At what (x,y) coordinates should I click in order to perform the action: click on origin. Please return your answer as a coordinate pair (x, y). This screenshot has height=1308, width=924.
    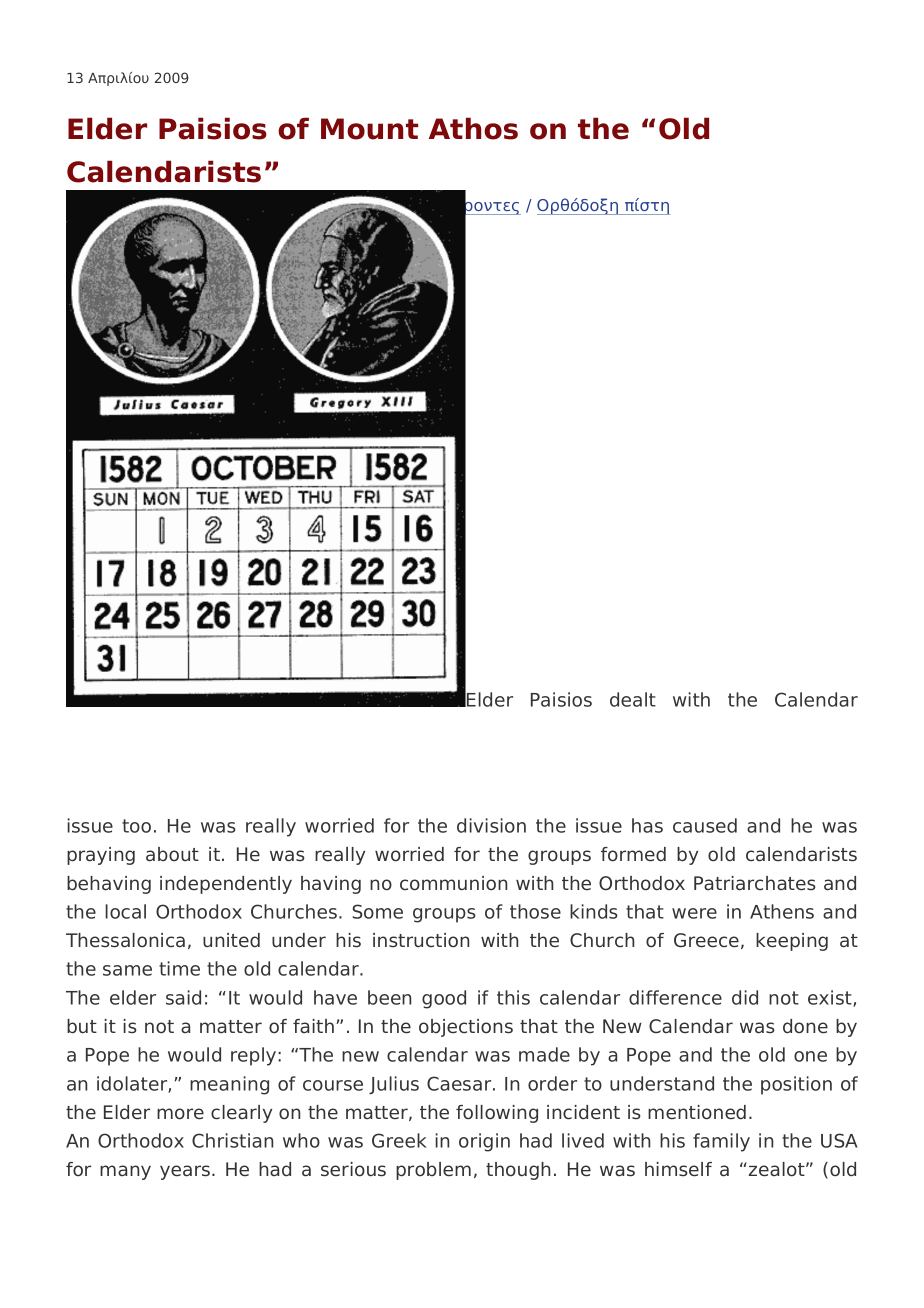
    Looking at the image, I should click on (484, 1142).
